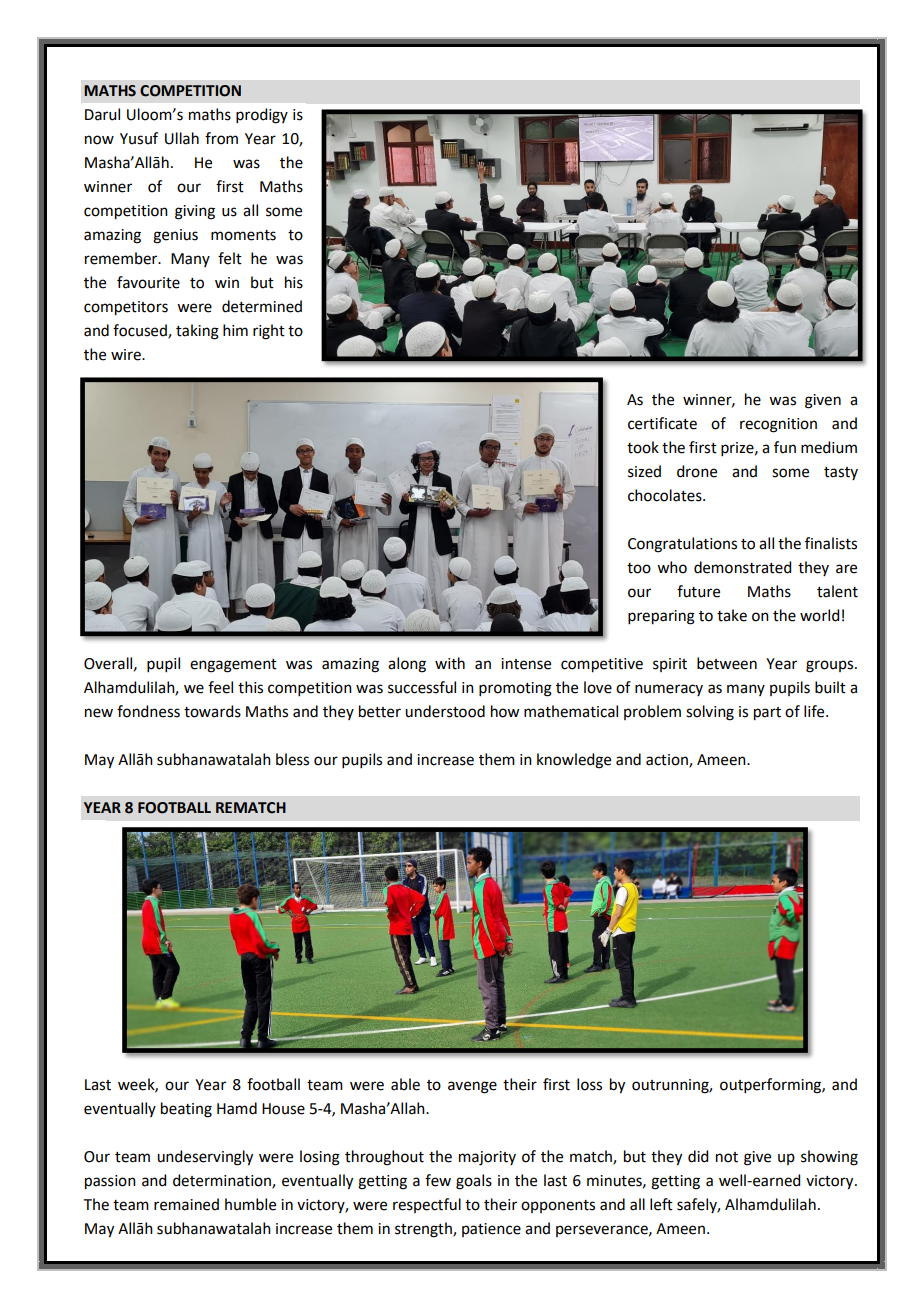  I want to click on action, so click(668, 760).
